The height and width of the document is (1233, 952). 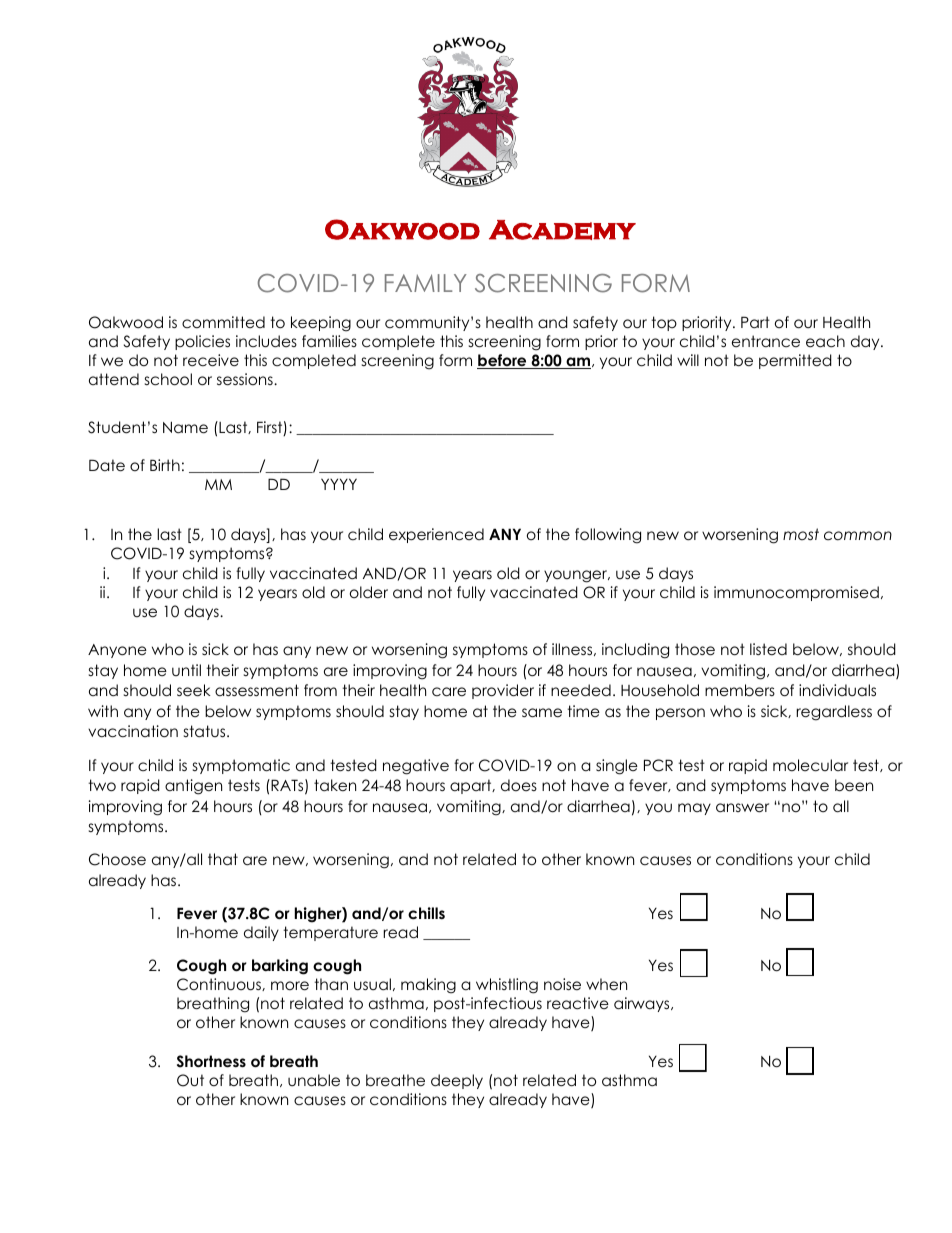 I want to click on Birth, so click(x=165, y=465).
